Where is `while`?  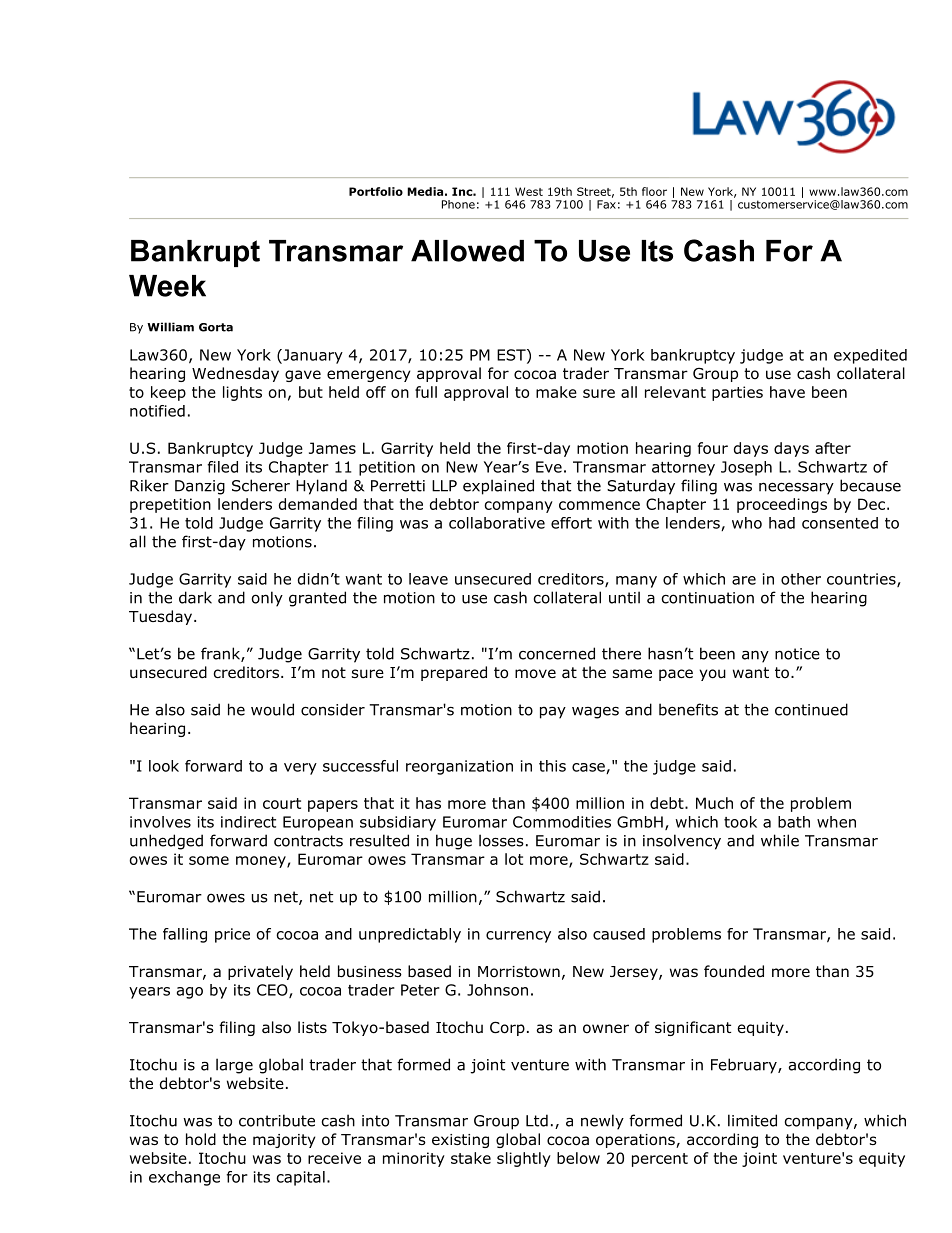
while is located at coordinates (780, 840).
